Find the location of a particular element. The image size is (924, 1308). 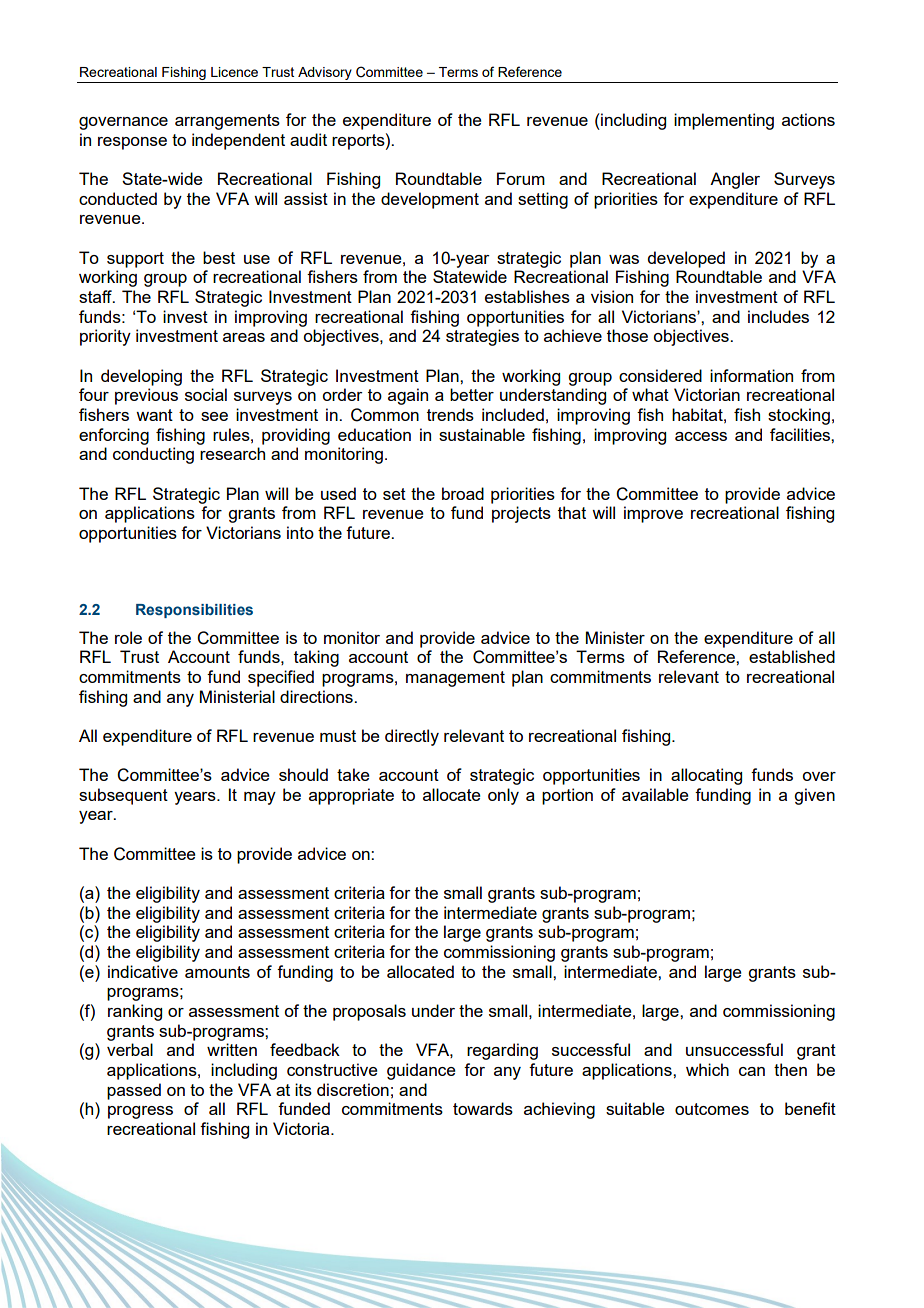

arrangements is located at coordinates (227, 122).
